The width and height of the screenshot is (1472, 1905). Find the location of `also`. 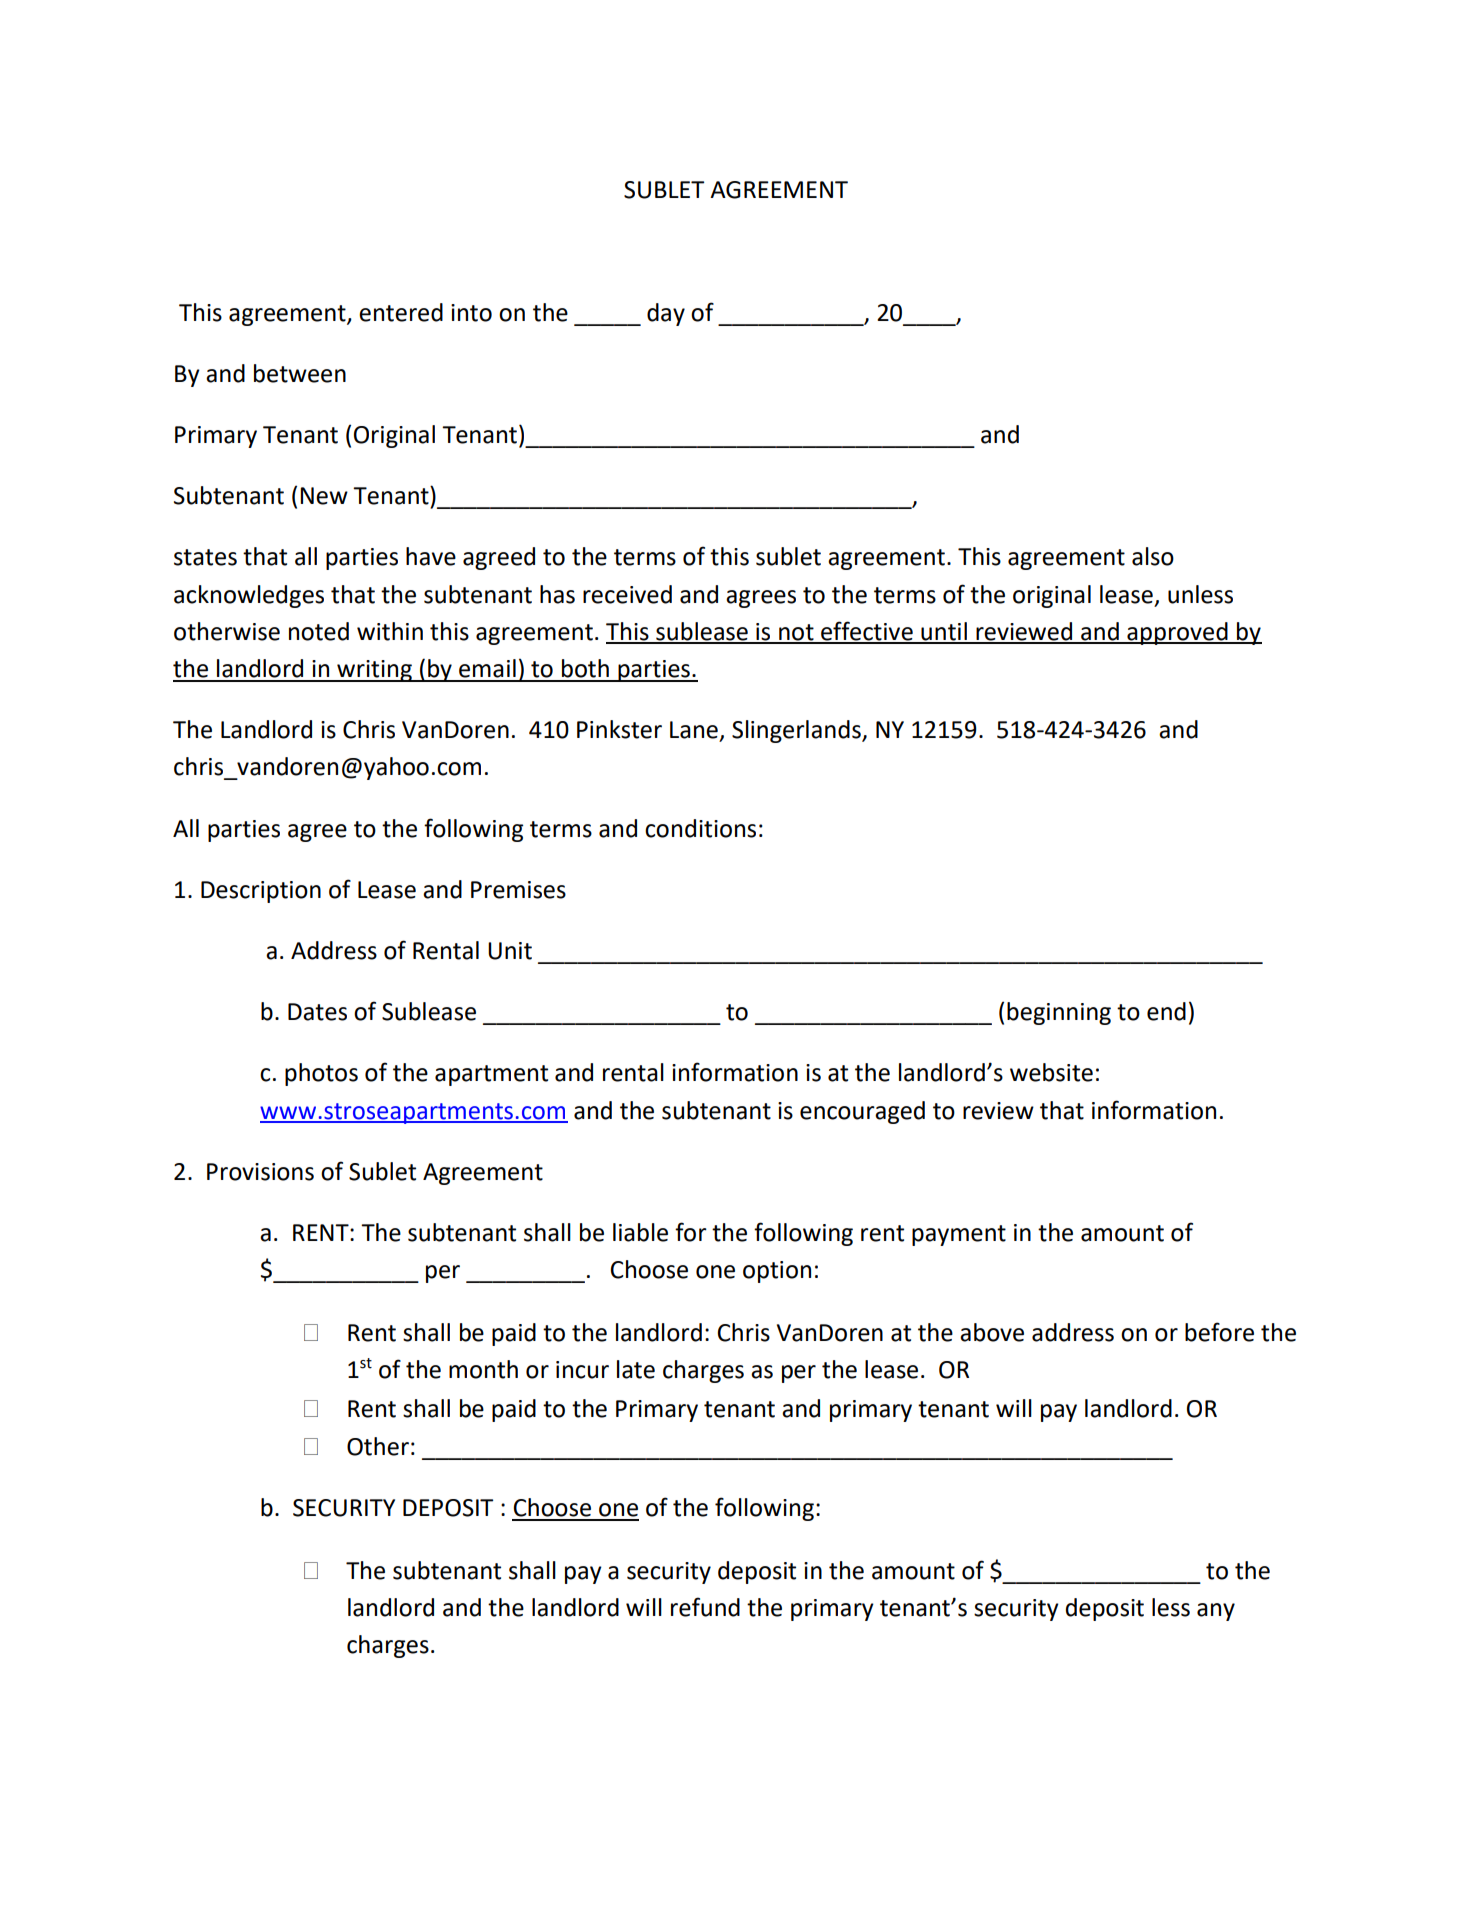

also is located at coordinates (1153, 556).
